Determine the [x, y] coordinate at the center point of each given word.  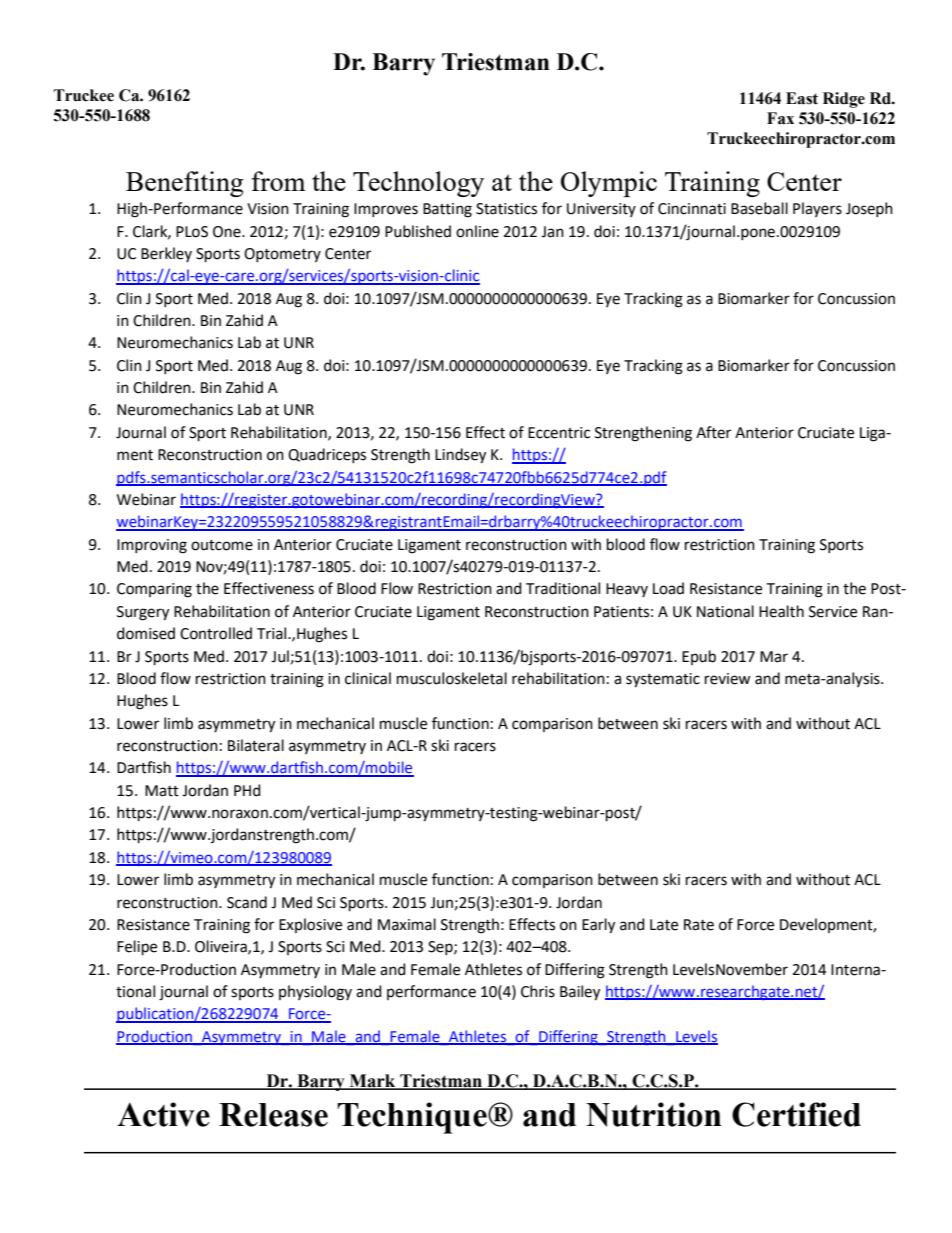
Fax [780, 118]
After [713, 432]
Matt [162, 791]
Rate [699, 925]
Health [781, 611]
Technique [413, 1118]
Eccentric [559, 433]
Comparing [154, 590]
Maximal [407, 924]
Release [273, 1115]
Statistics [506, 209]
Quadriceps [327, 455]
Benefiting [184, 184]
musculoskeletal [452, 678]
